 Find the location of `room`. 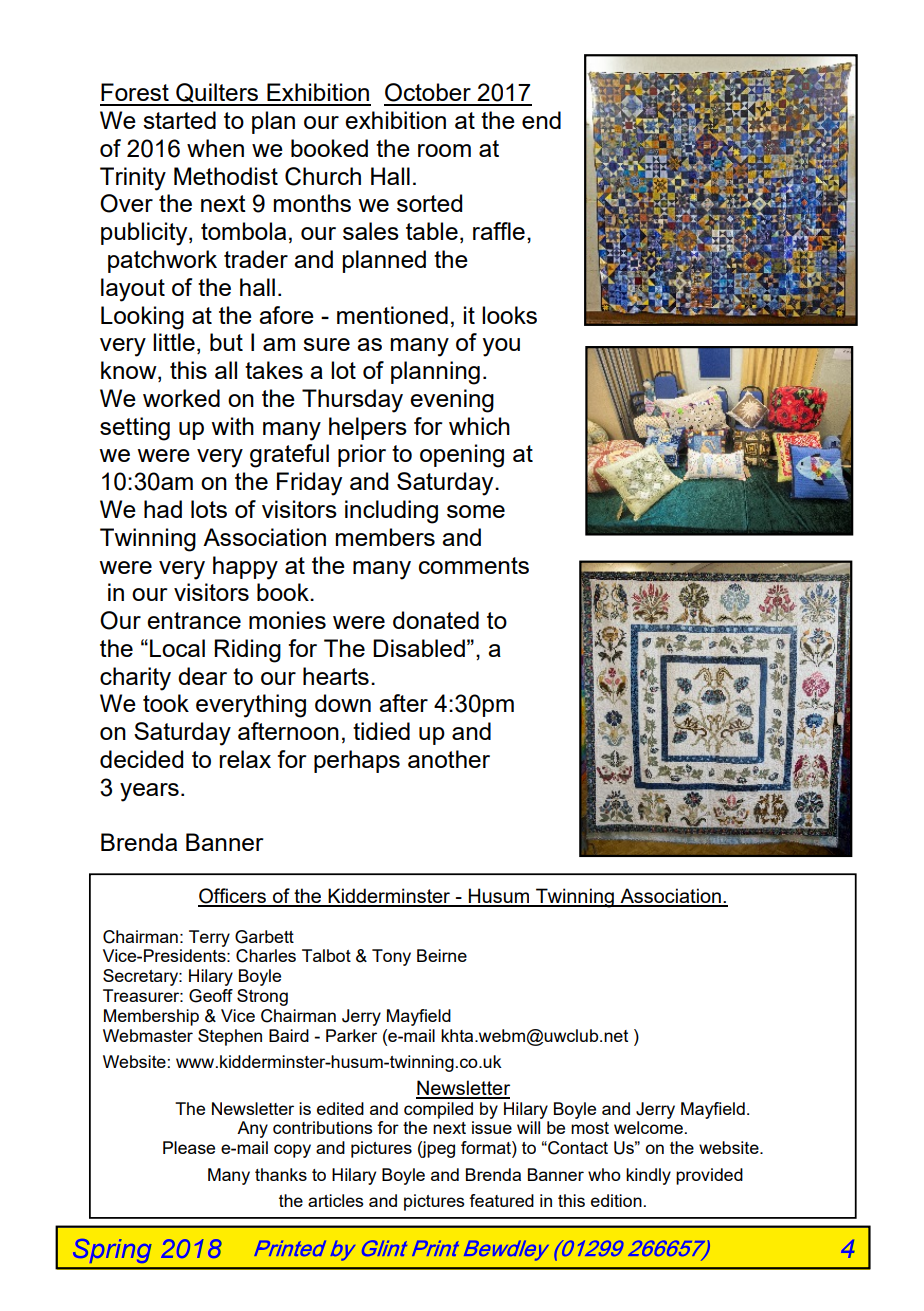

room is located at coordinates (444, 150).
